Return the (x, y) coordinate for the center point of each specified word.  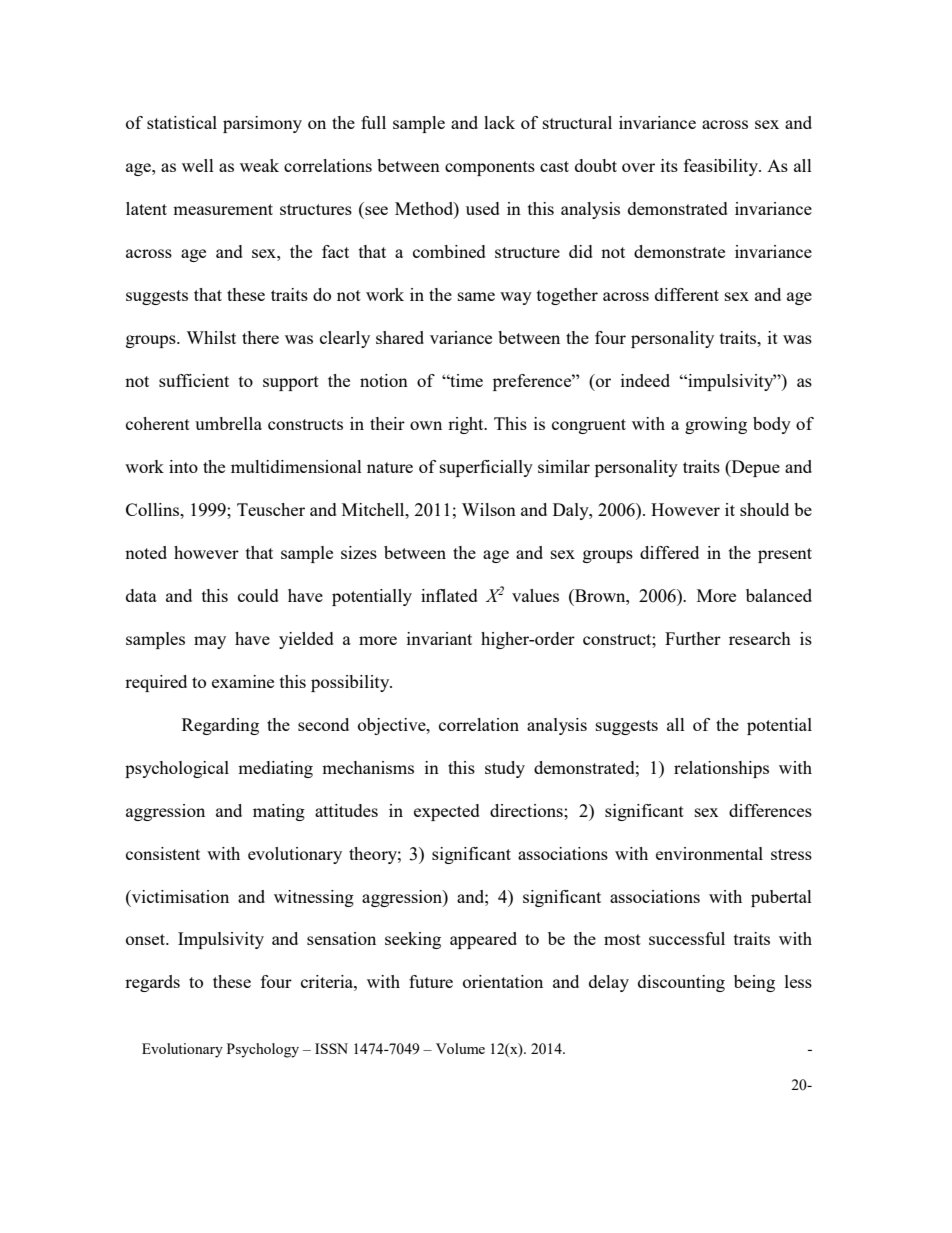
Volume (460, 1048)
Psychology (263, 1050)
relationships (721, 769)
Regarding (220, 726)
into (183, 466)
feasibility (722, 167)
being (754, 983)
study (505, 769)
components (490, 168)
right (467, 425)
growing (716, 425)
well (198, 165)
